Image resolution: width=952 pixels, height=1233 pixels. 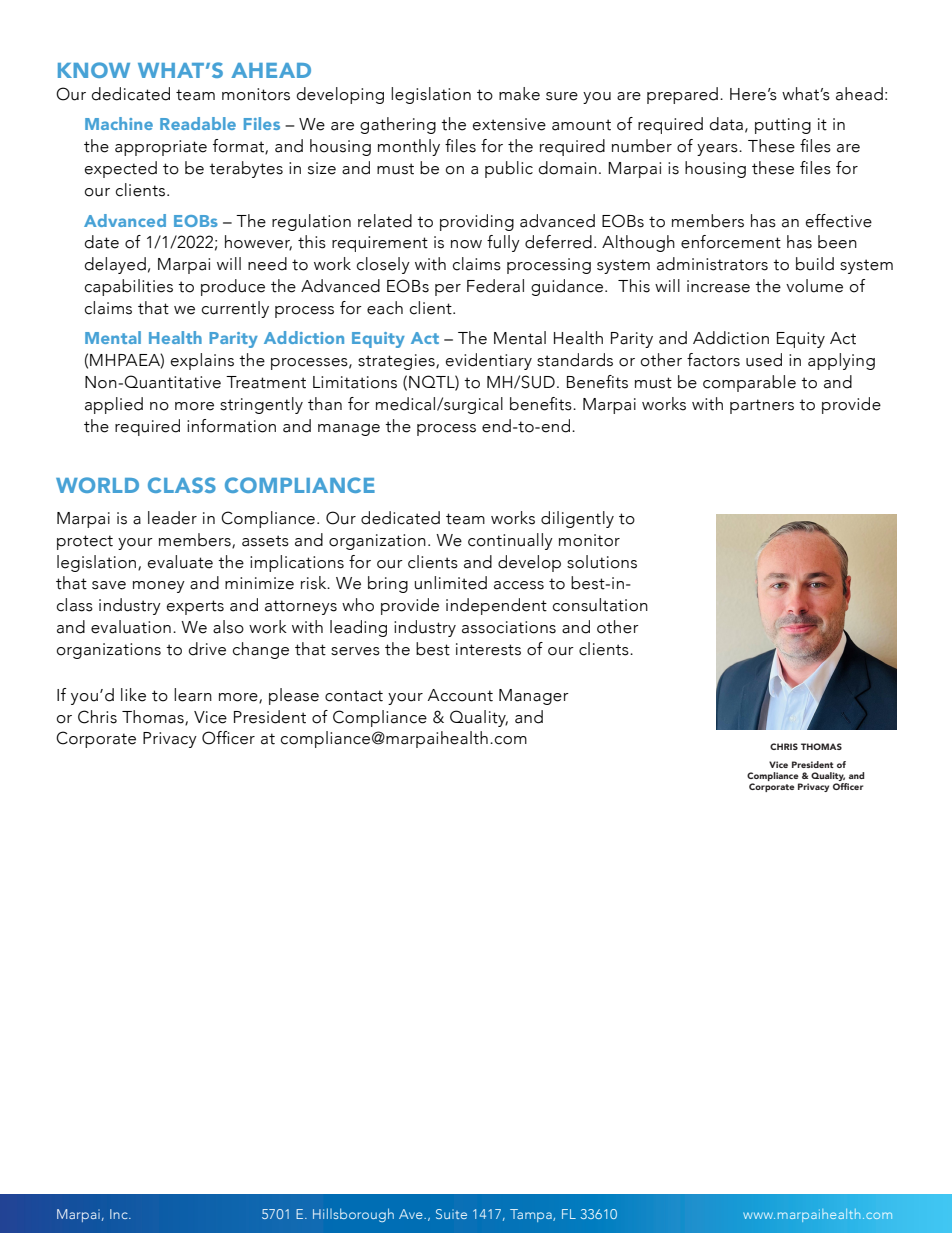 I want to click on Account, so click(x=460, y=695).
